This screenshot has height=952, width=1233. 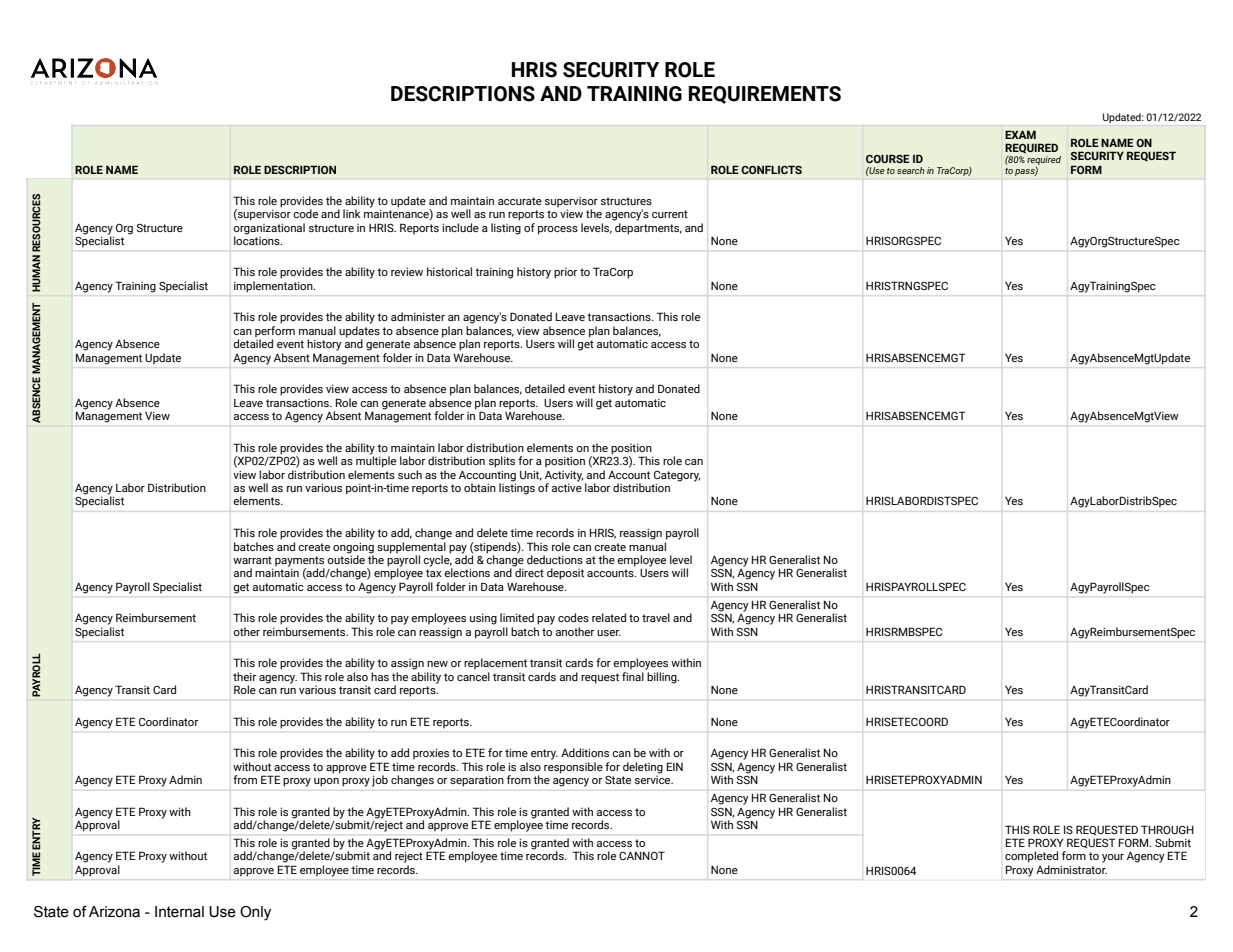 What do you see at coordinates (255, 913) in the screenshot?
I see `Only` at bounding box center [255, 913].
